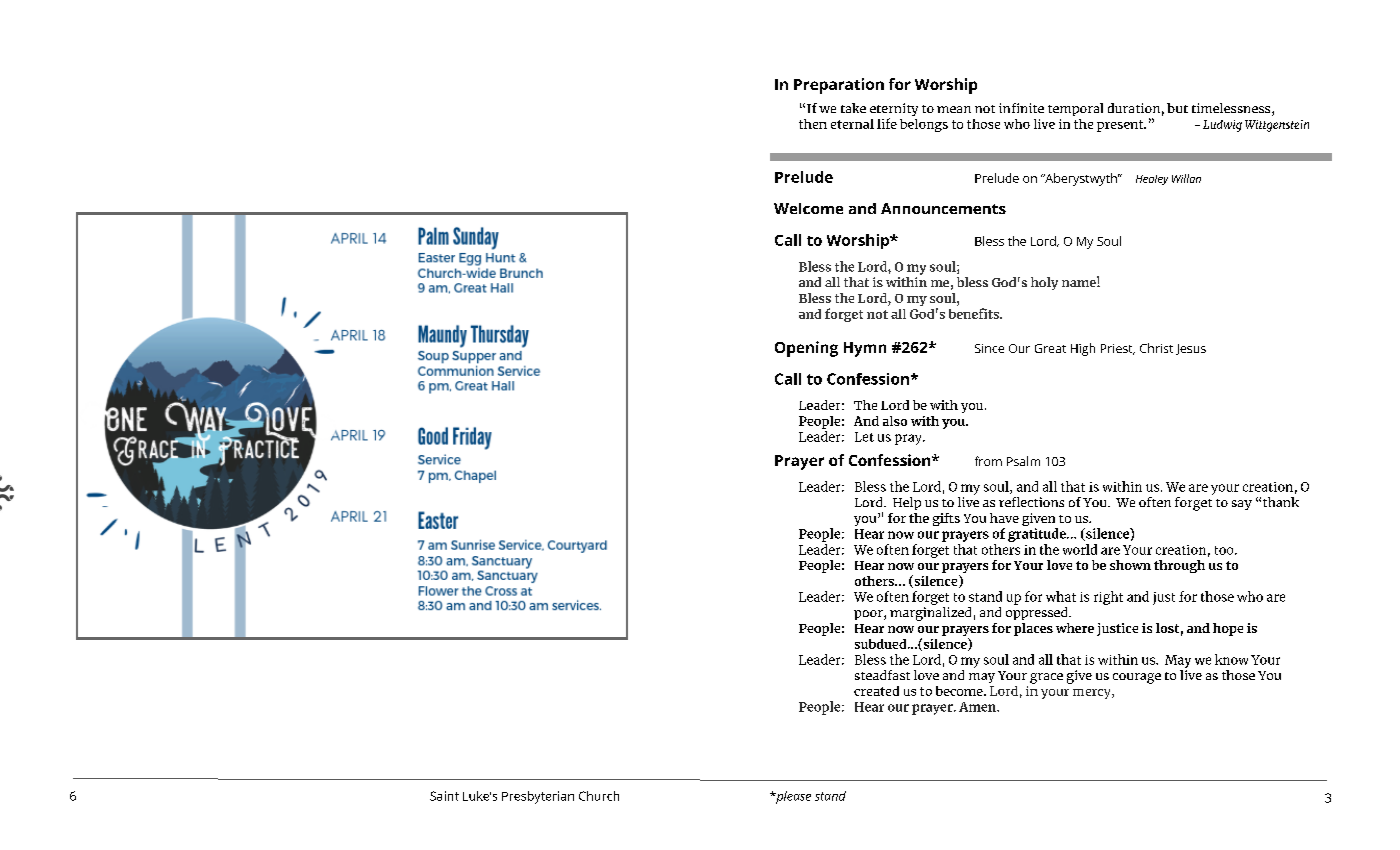 Image resolution: width=1400 pixels, height=850 pixels. I want to click on please, so click(792, 797).
